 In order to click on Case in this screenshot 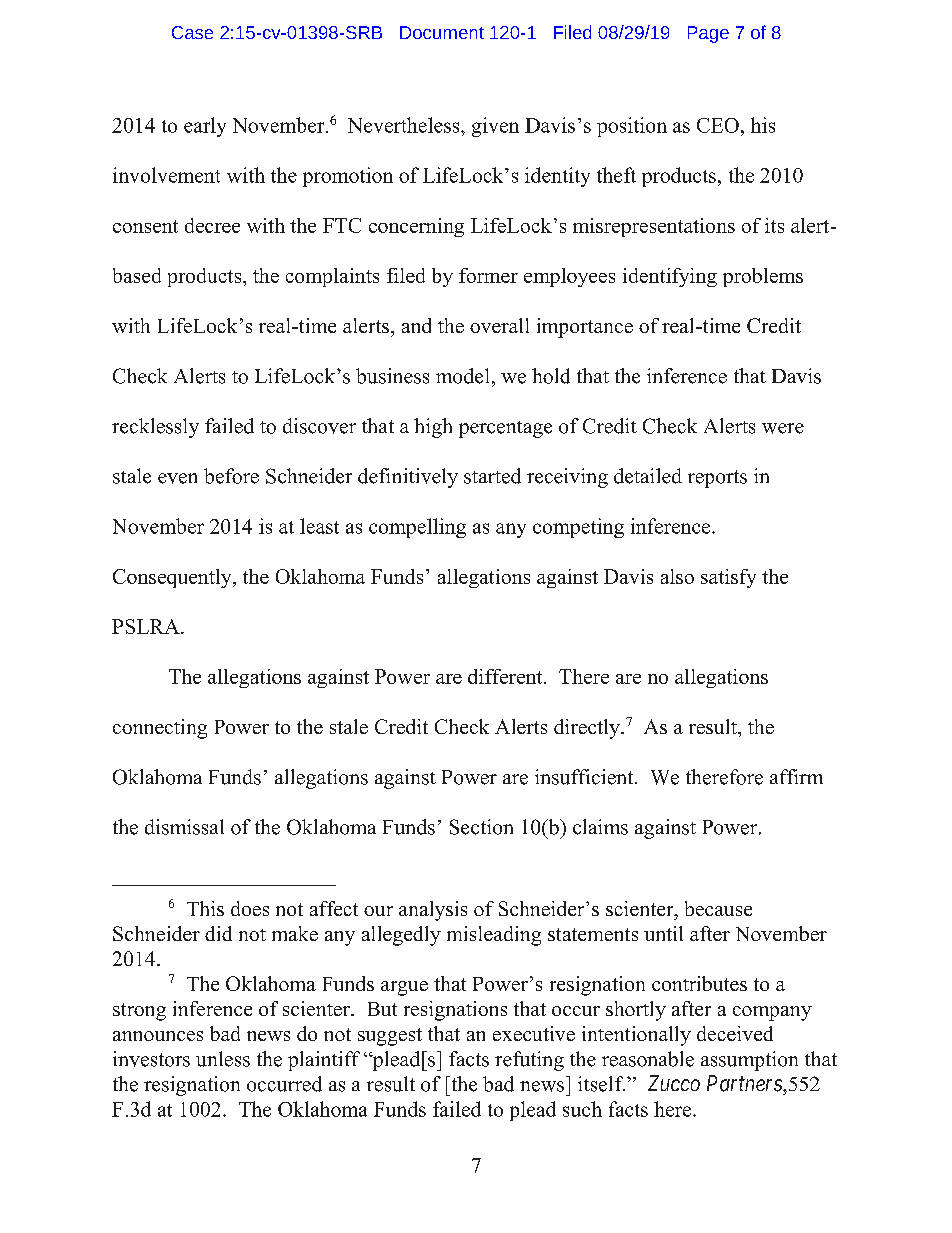, I will do `click(192, 32)`.
